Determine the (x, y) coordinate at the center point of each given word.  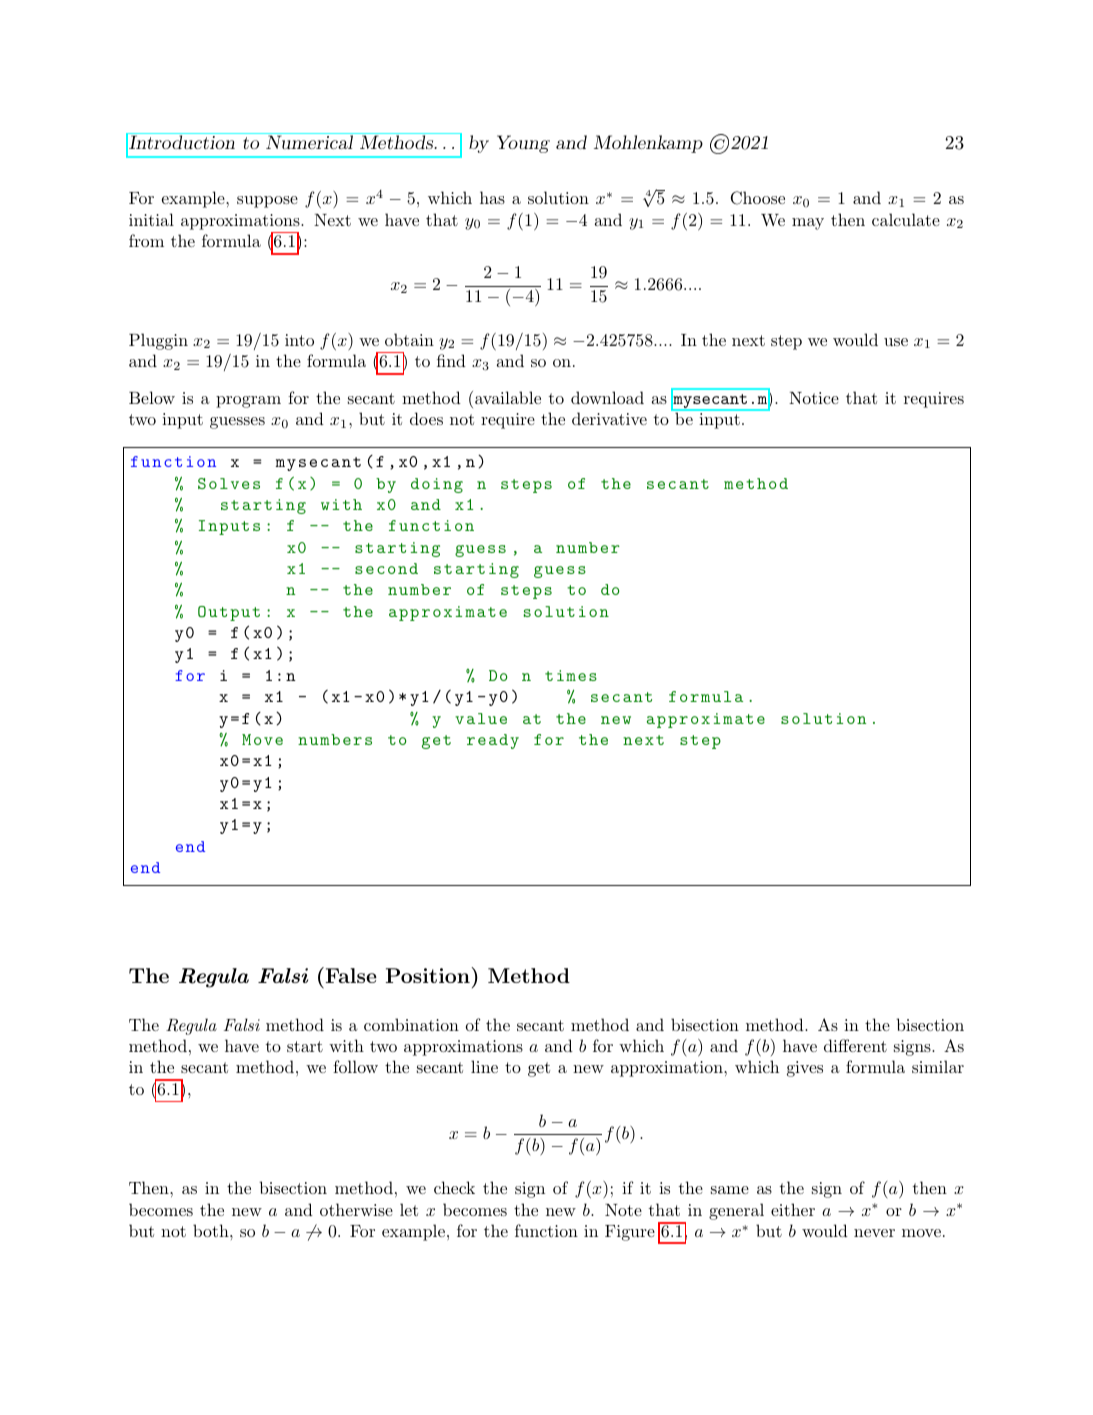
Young (523, 144)
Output (229, 613)
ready (493, 741)
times (571, 675)
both (212, 1230)
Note (623, 1210)
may (808, 224)
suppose (267, 202)
